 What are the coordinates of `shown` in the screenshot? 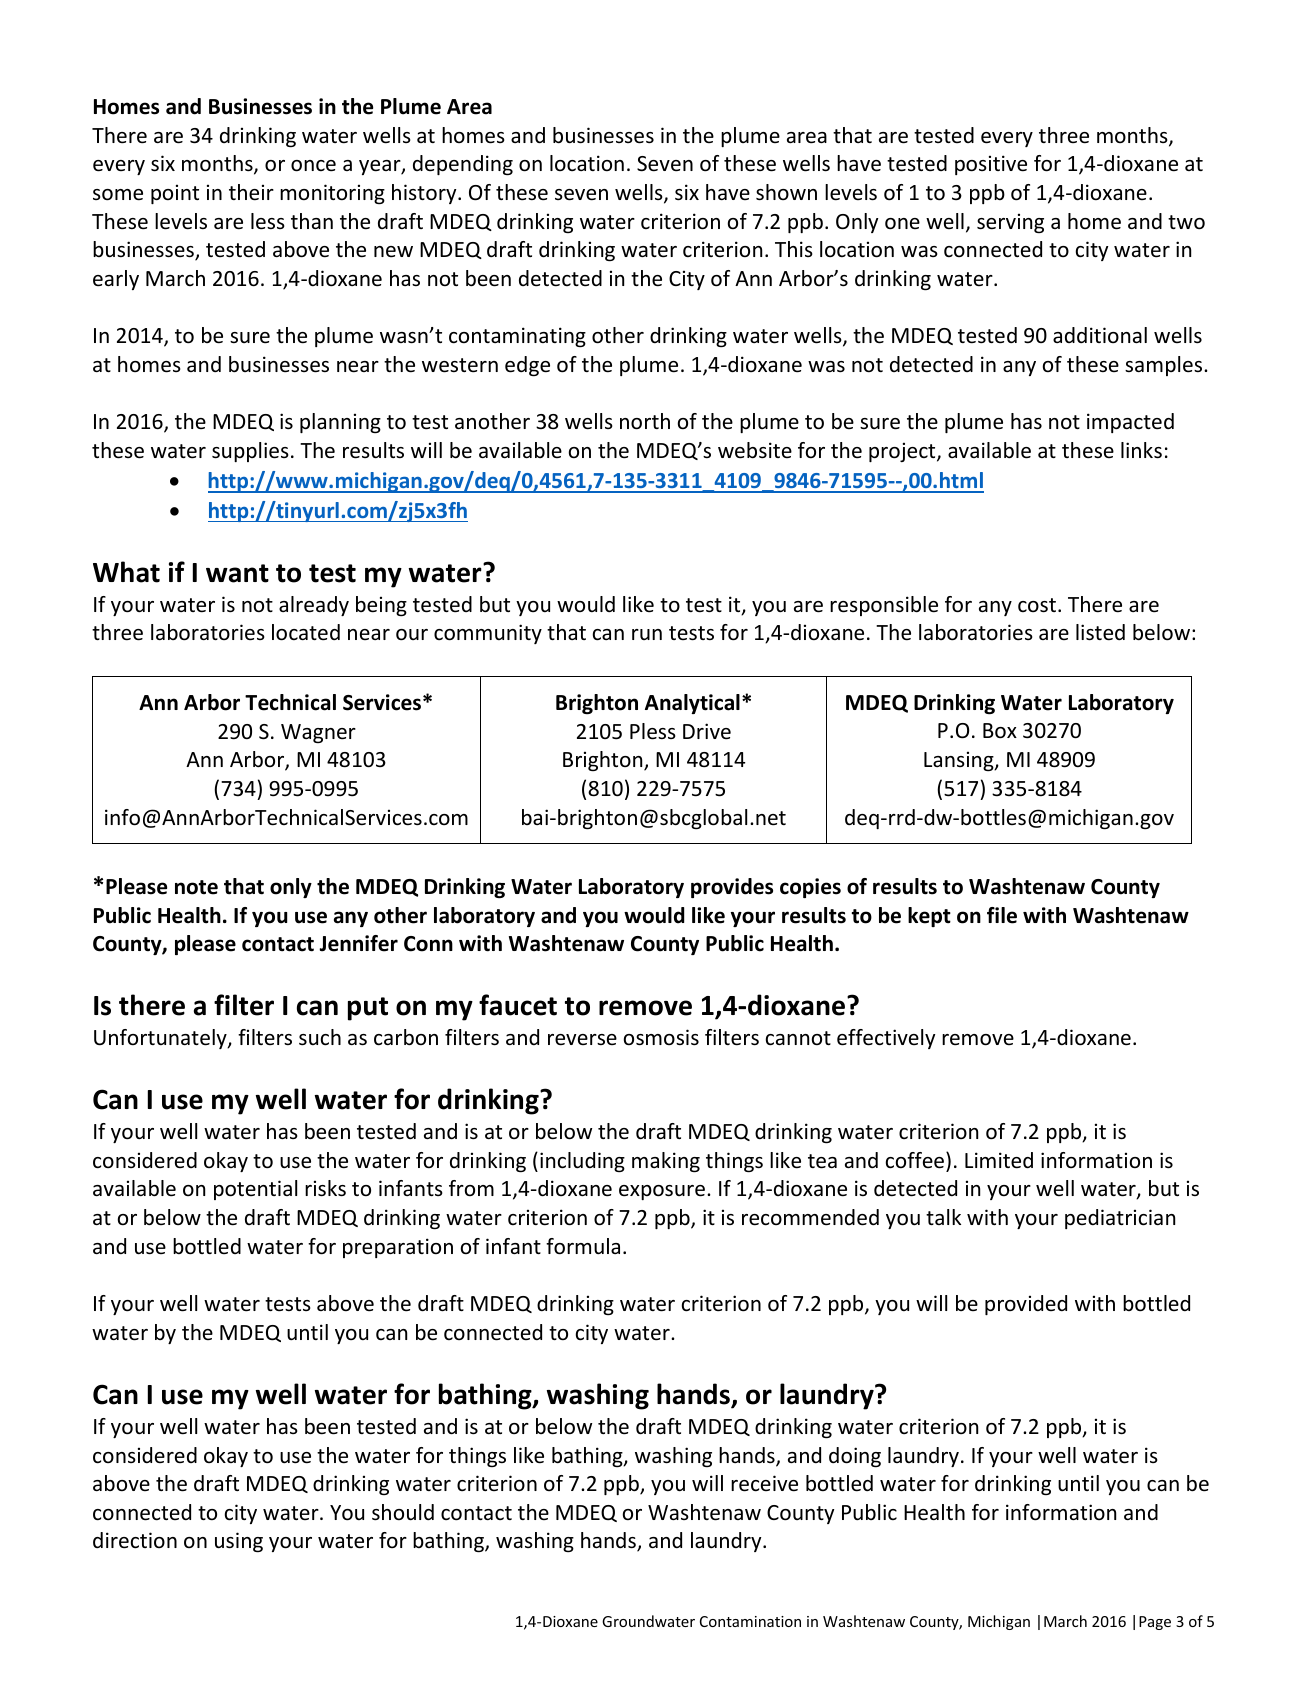 It's located at (786, 192).
